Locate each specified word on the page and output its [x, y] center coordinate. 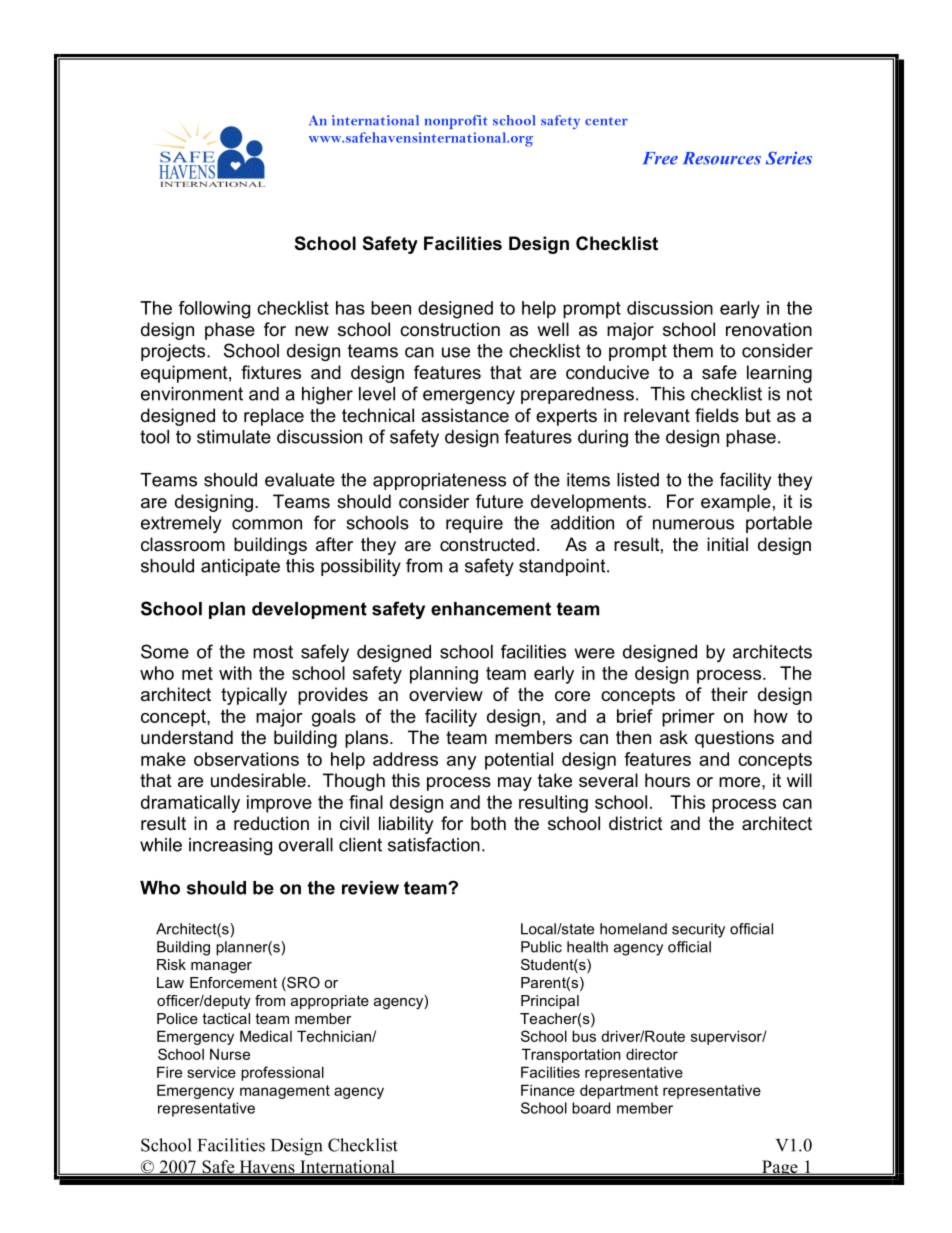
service [211, 1072]
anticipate [240, 567]
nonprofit [456, 122]
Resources [722, 158]
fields [717, 415]
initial [727, 544]
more [741, 782]
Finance [548, 1090]
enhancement [491, 609]
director [652, 1054]
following [214, 310]
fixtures [271, 372]
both [488, 823]
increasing [230, 846]
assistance [465, 415]
